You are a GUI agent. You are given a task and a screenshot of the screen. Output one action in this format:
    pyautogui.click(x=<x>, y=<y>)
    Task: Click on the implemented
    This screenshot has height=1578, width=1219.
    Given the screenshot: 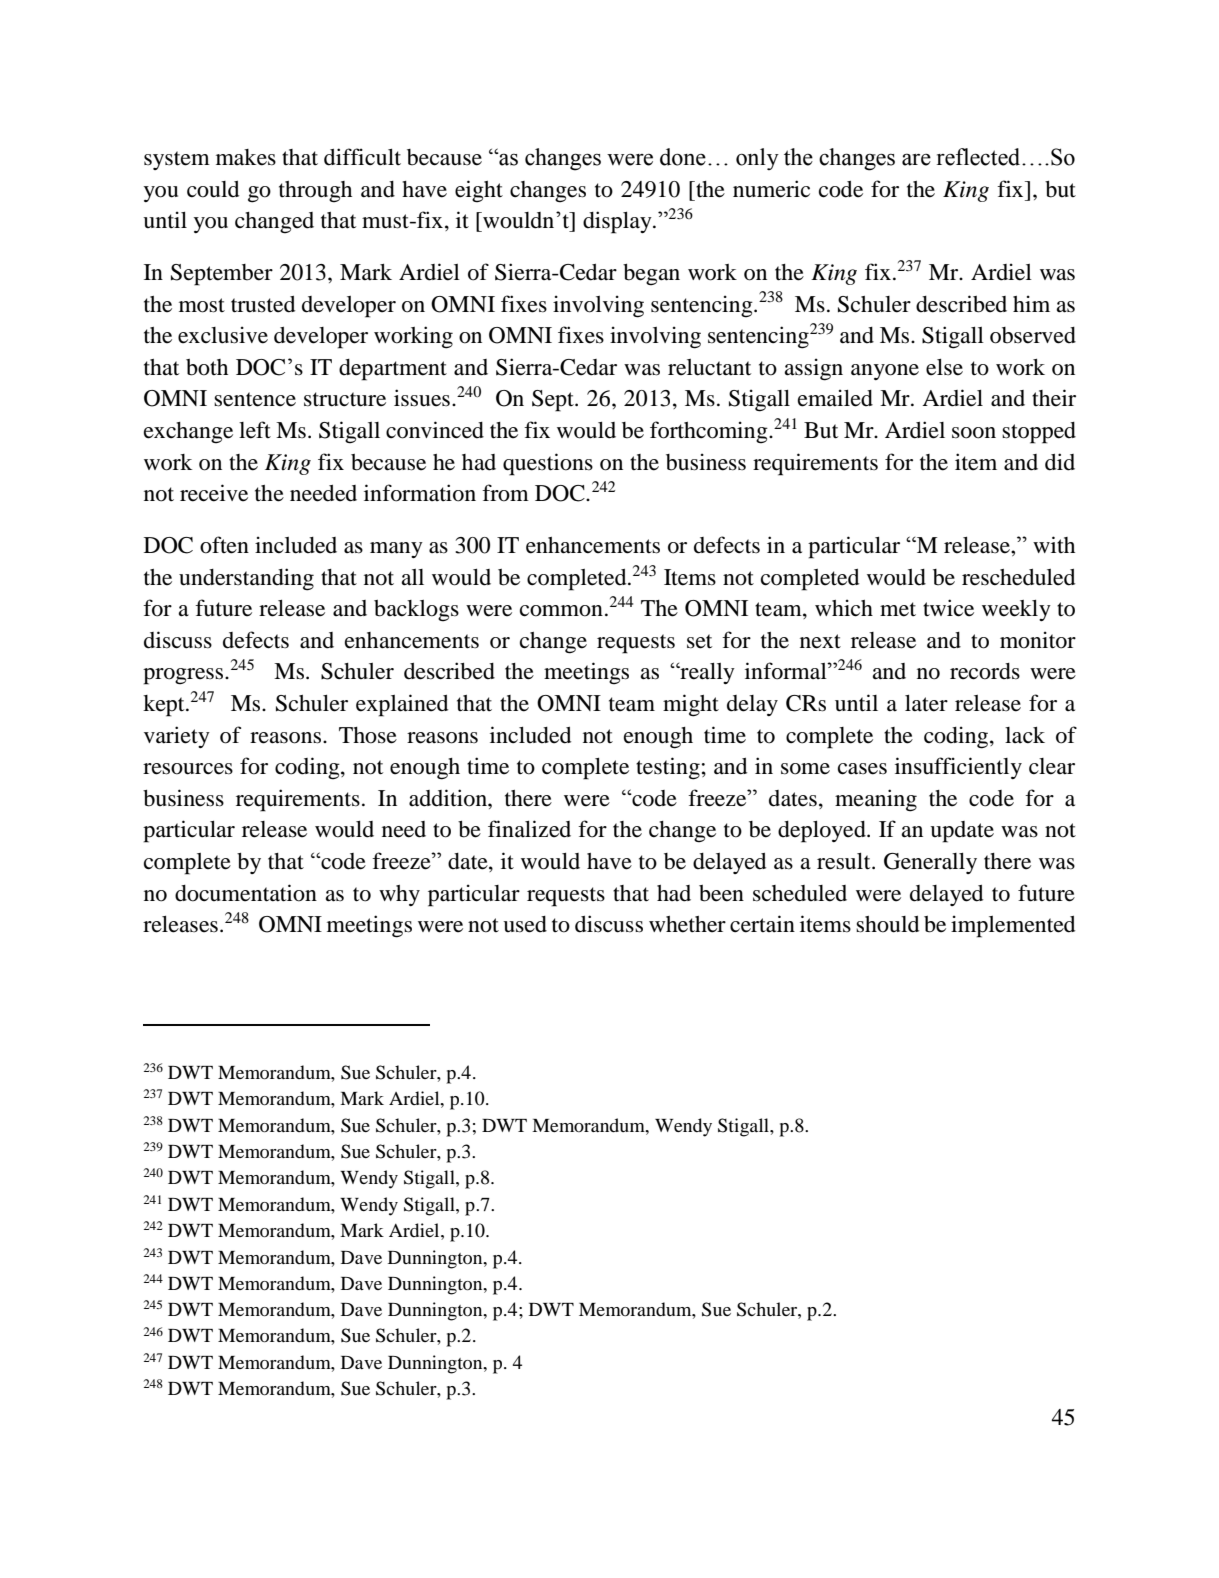 What is the action you would take?
    pyautogui.click(x=1013, y=926)
